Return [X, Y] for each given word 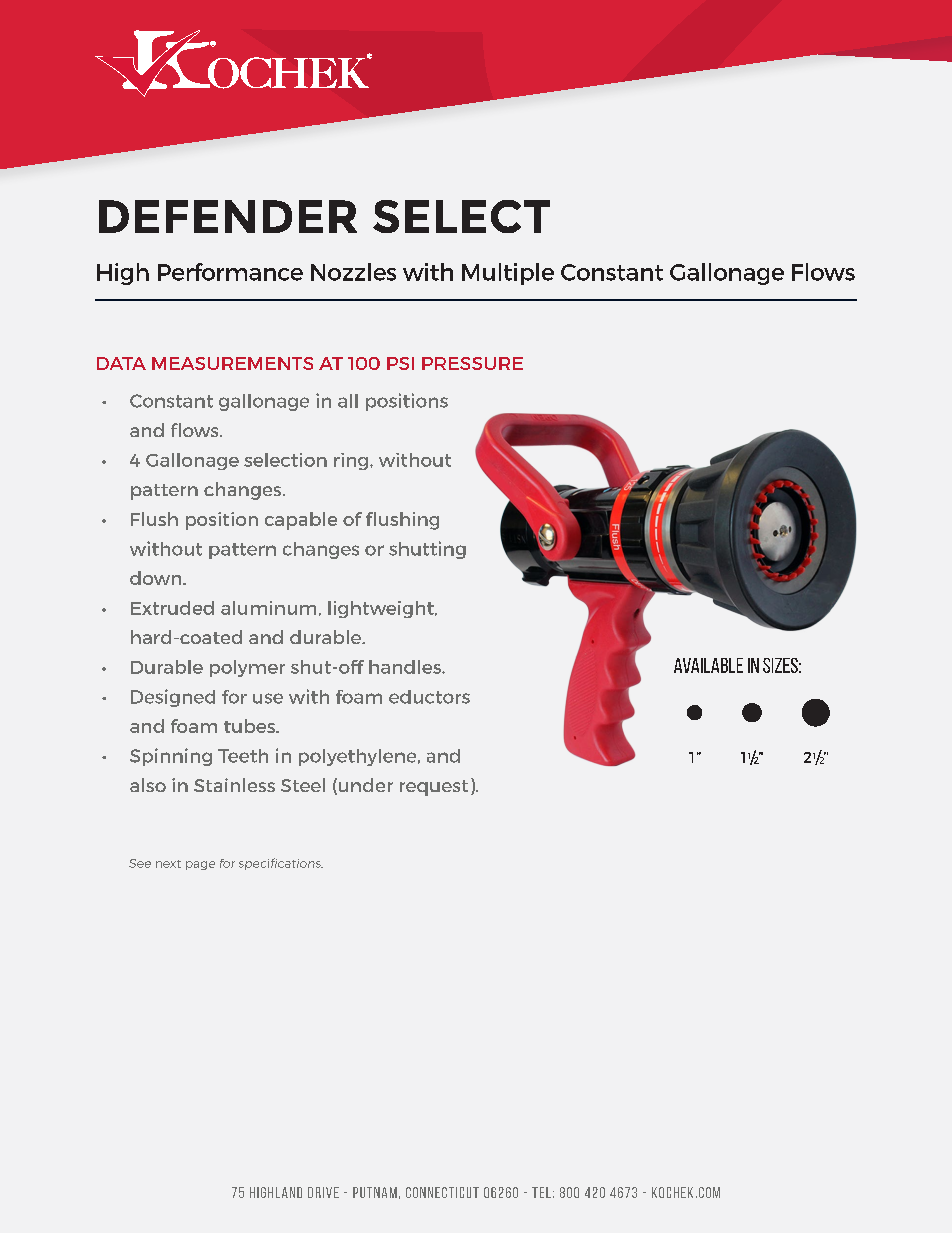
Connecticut [442, 1192]
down [157, 578]
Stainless [234, 785]
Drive [323, 1192]
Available [708, 665]
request [434, 788]
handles [406, 667]
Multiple [508, 274]
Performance [230, 272]
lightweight [382, 609]
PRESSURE [472, 363]
